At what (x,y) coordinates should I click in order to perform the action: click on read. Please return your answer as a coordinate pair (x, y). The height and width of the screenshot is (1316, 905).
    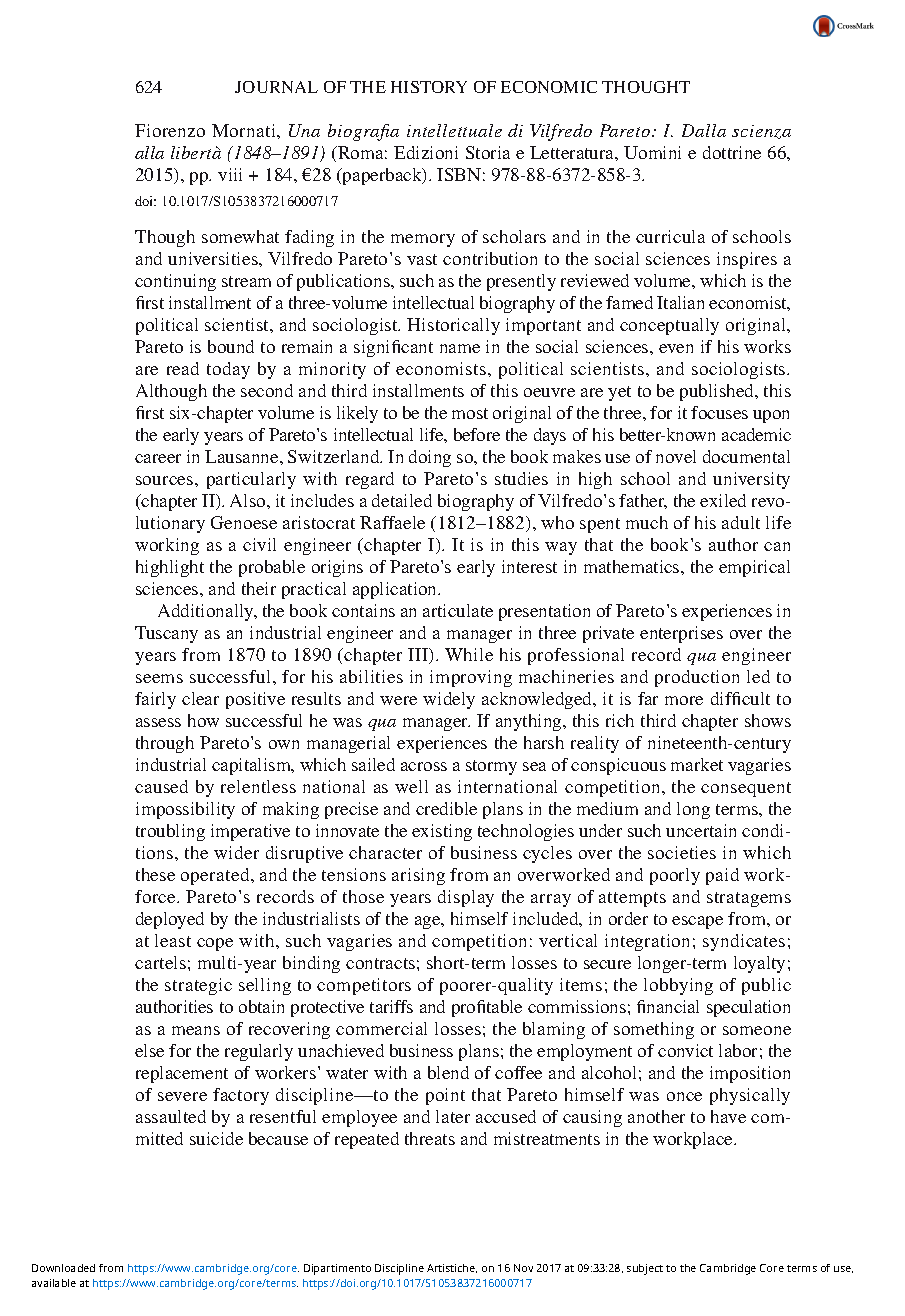
    Looking at the image, I should click on (183, 368).
